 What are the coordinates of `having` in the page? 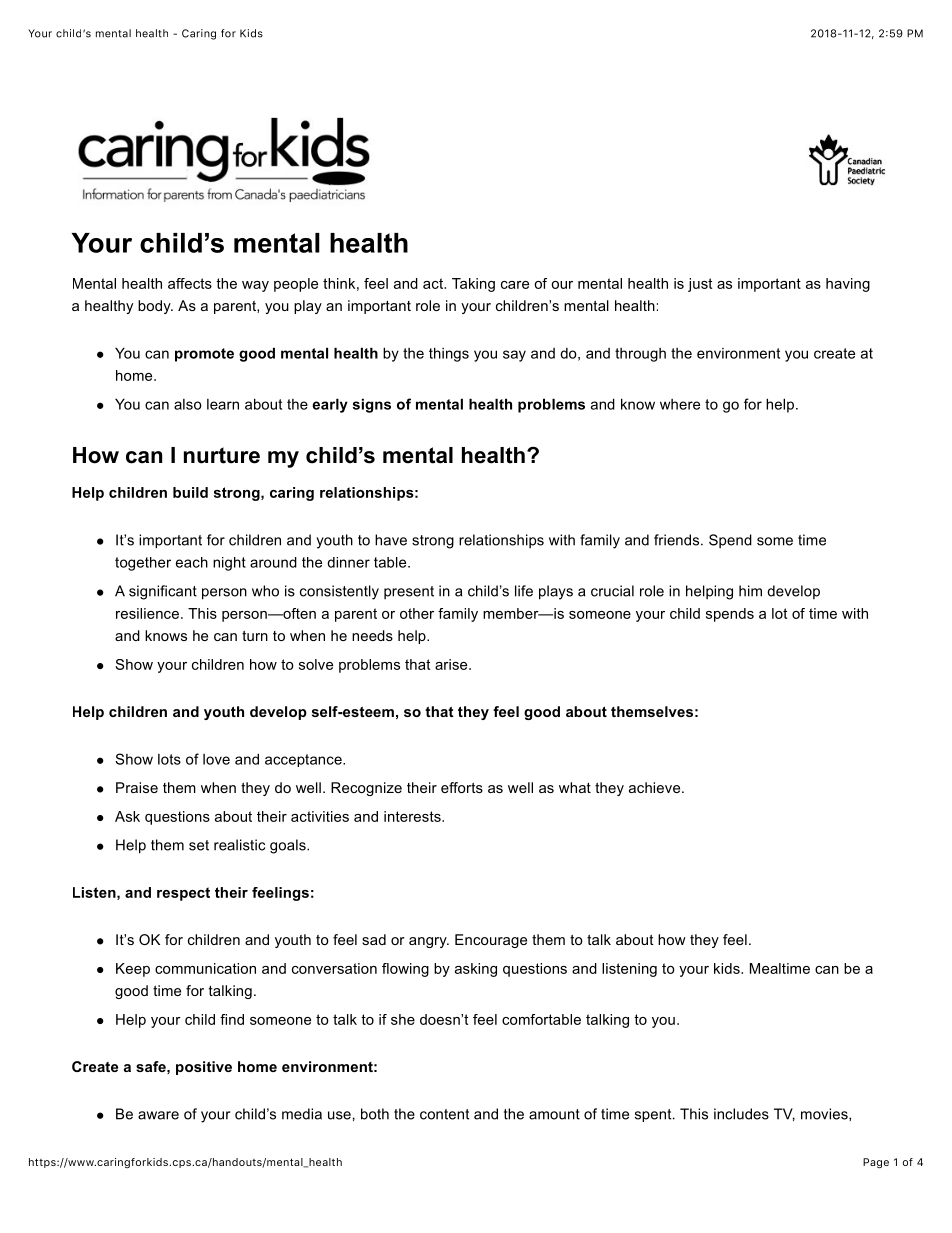 It's located at (848, 285).
